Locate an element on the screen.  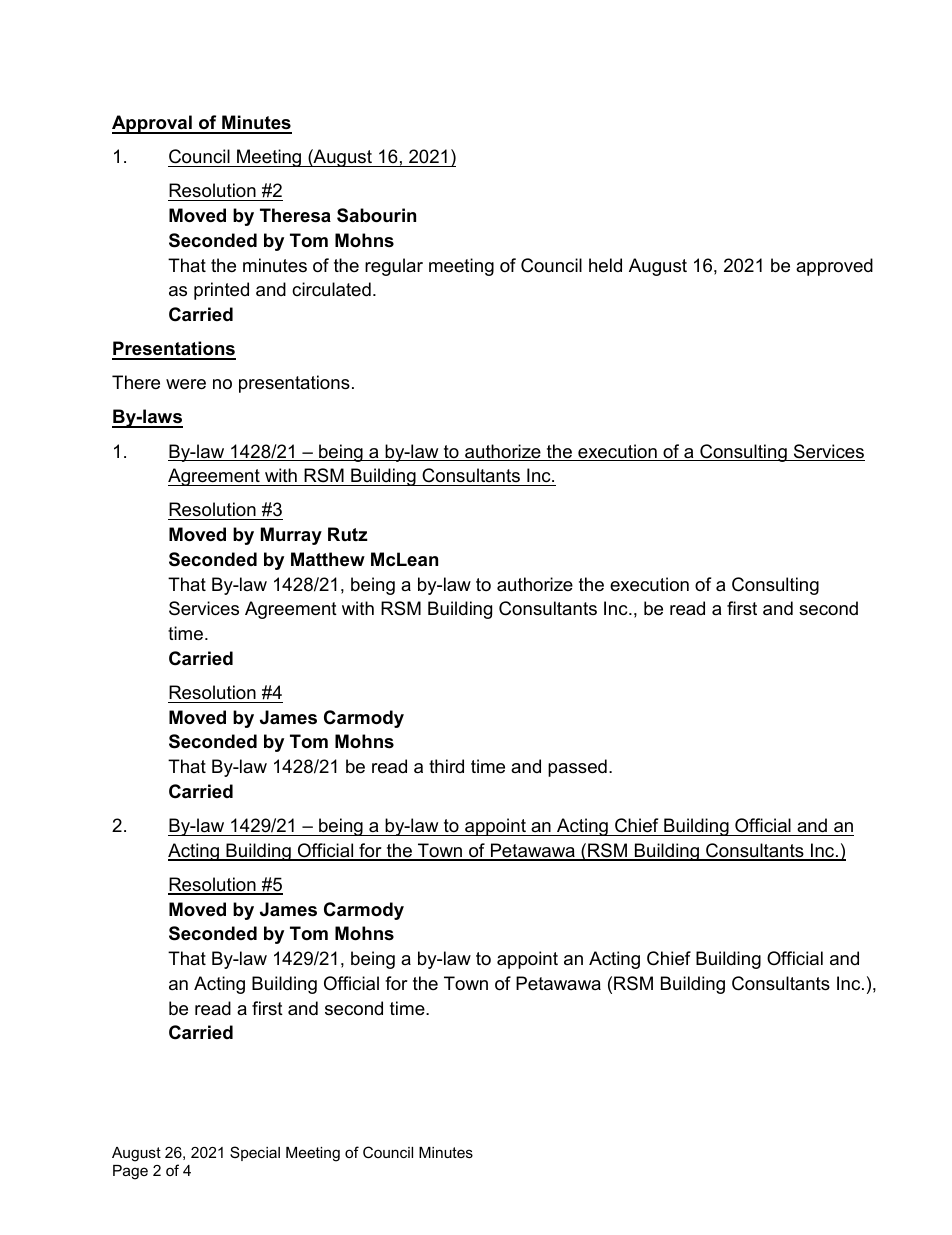
passed is located at coordinates (577, 768).
